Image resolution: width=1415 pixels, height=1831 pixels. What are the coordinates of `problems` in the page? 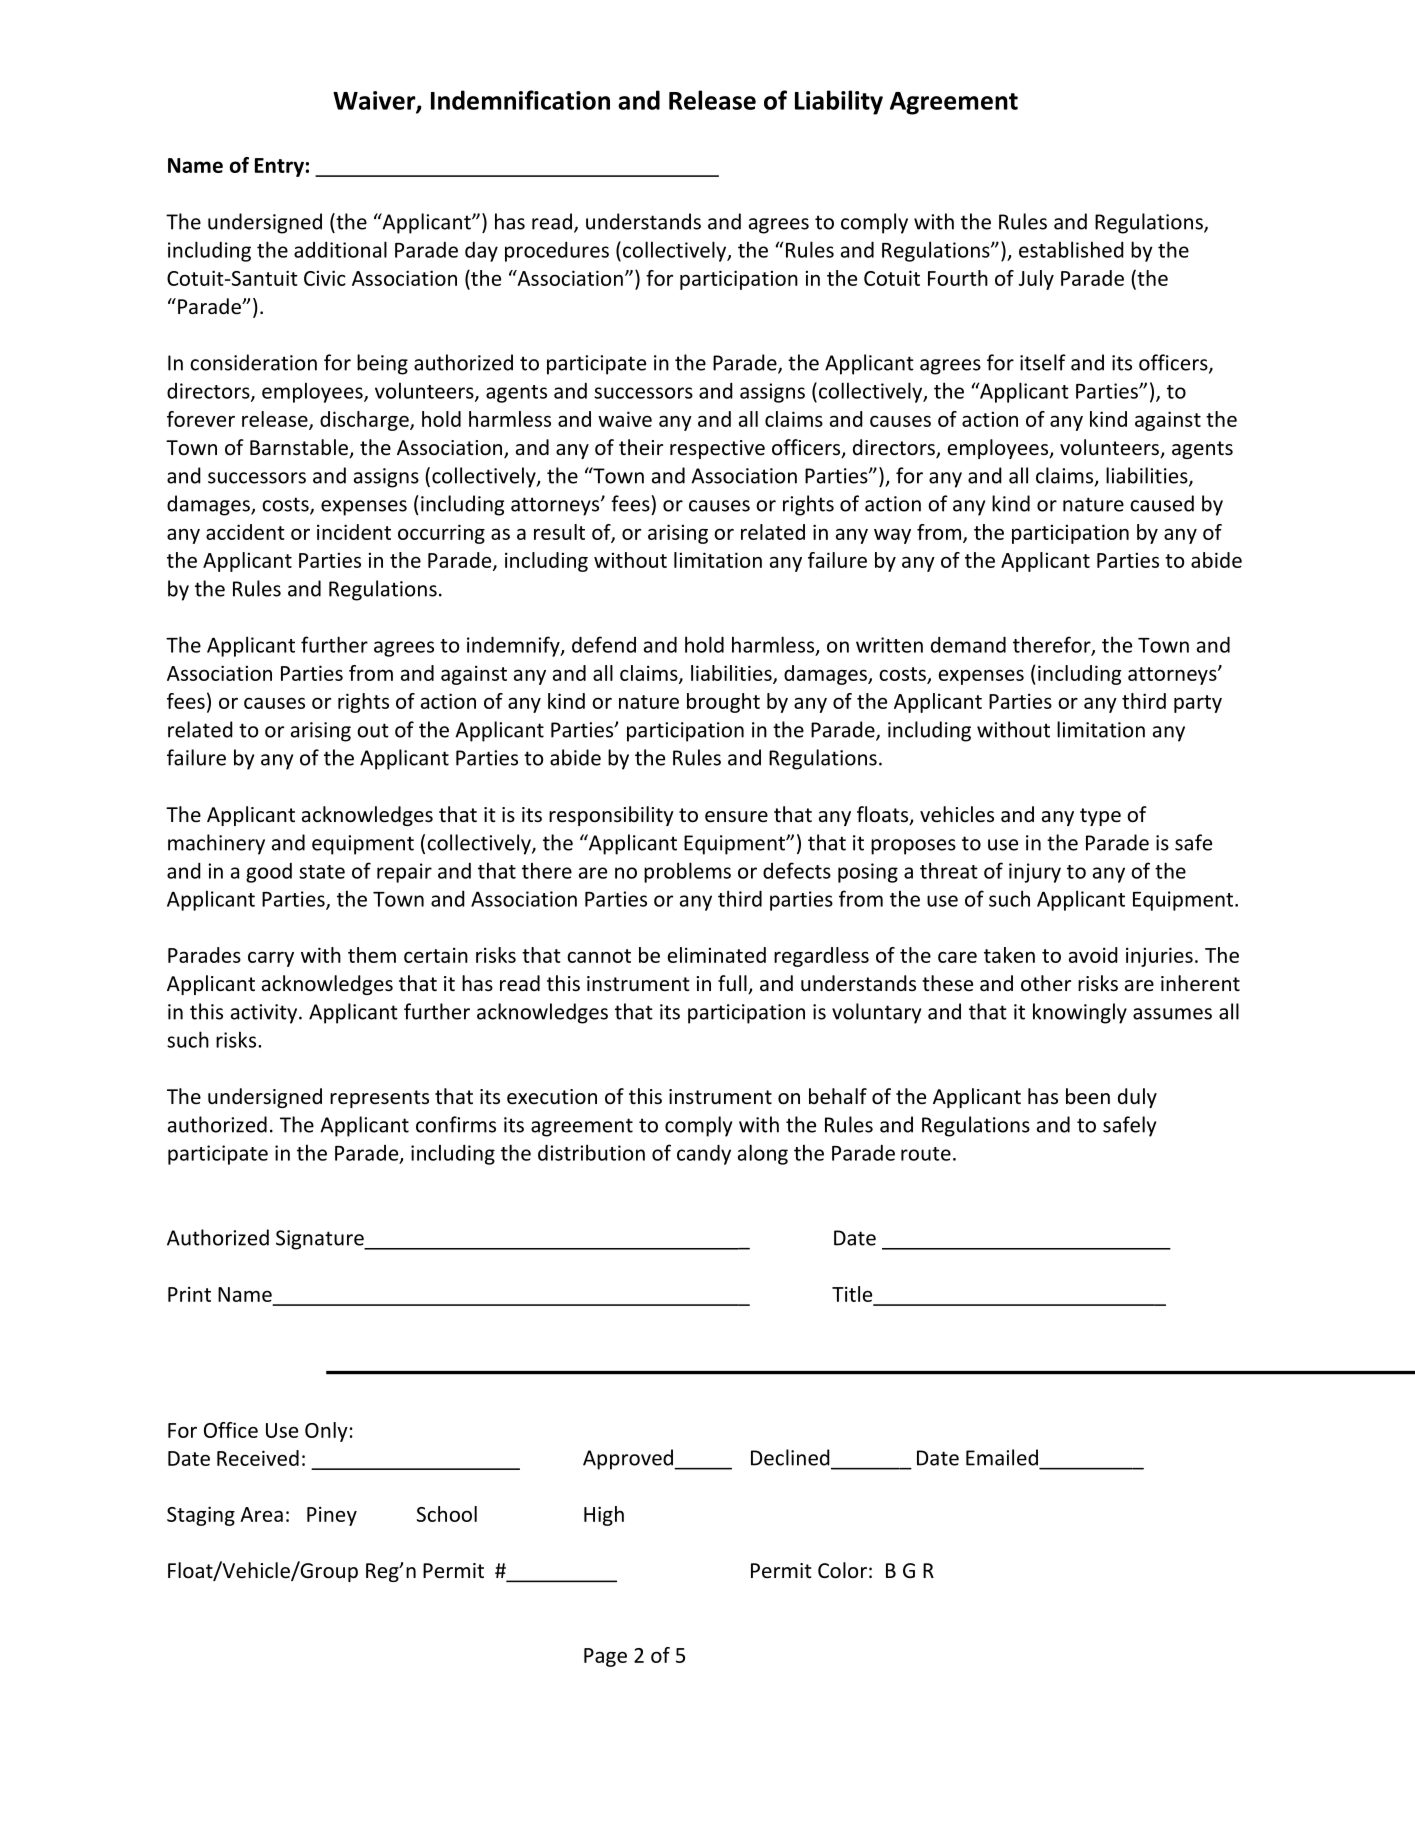 It's located at (687, 872).
